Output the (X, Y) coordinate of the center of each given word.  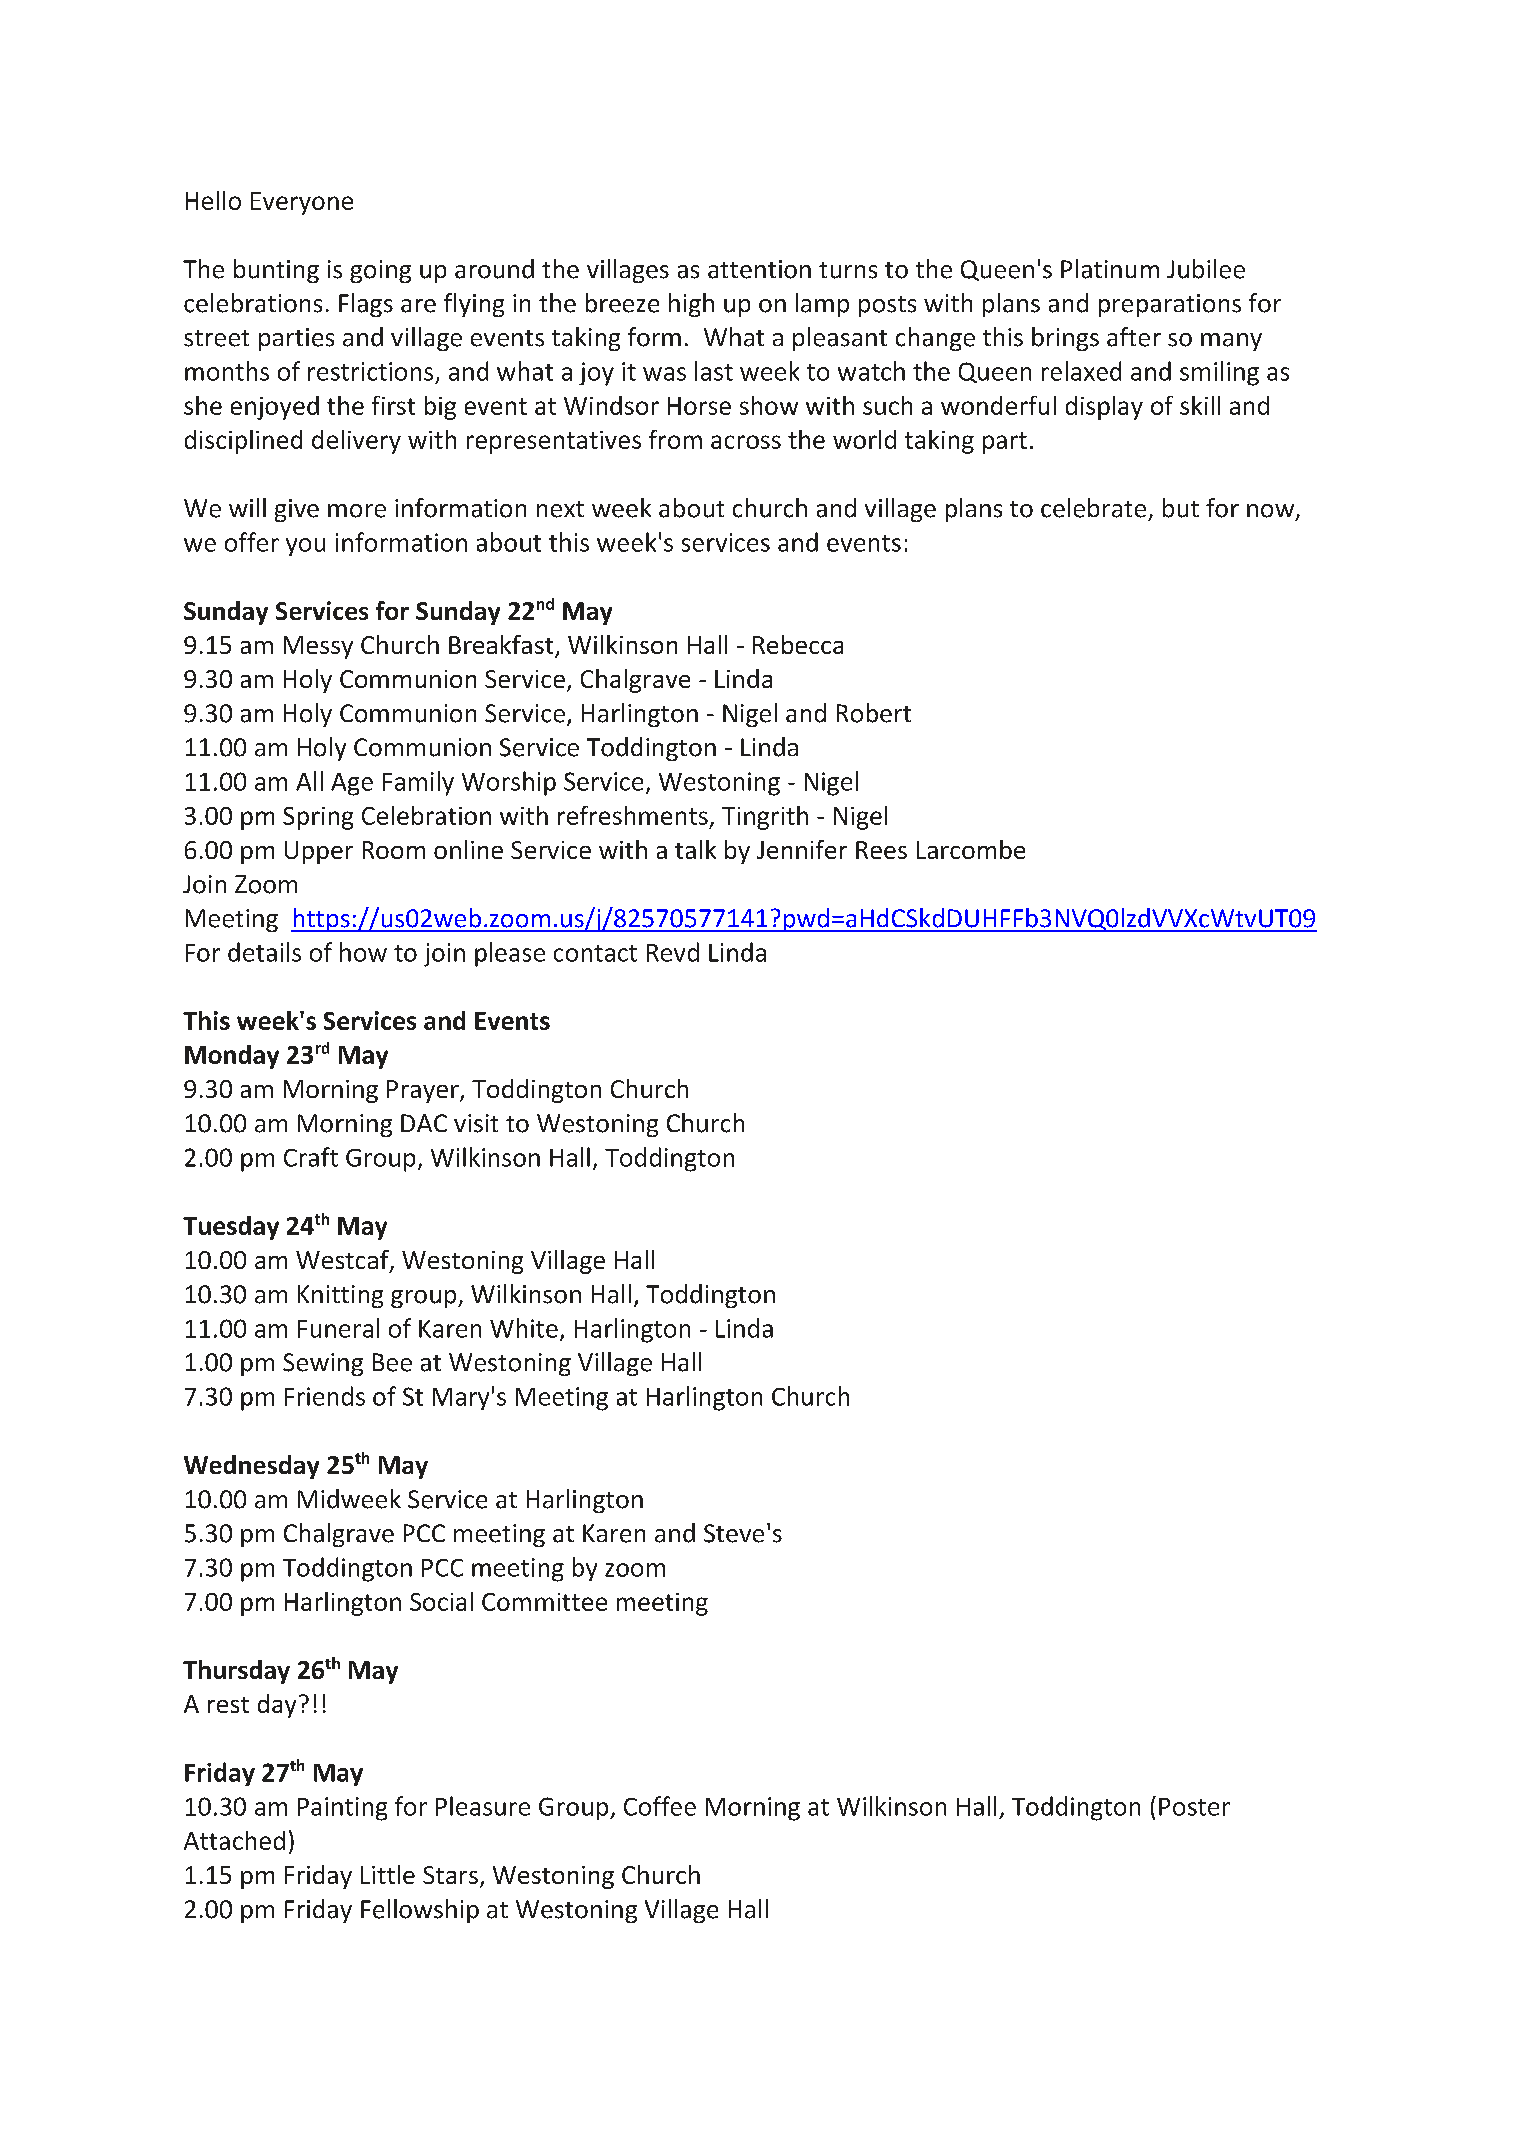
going (380, 271)
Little (388, 1874)
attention (759, 269)
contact (595, 953)
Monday (232, 1057)
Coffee (660, 1806)
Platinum (1110, 269)
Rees (881, 850)
